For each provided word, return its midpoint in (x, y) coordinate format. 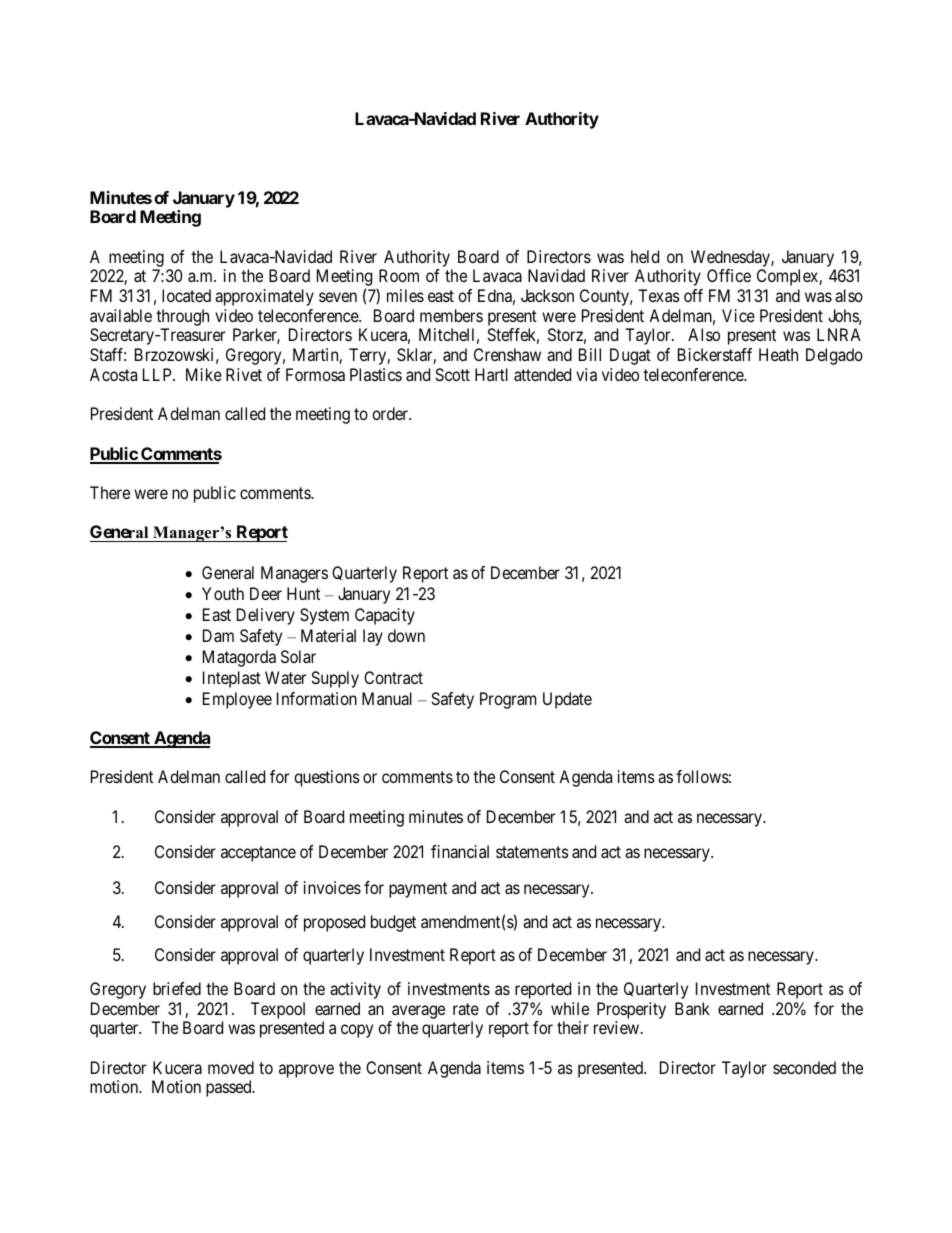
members (451, 315)
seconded (804, 1067)
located (186, 295)
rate (466, 1009)
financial (460, 851)
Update (567, 700)
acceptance (258, 854)
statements (532, 852)
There (110, 492)
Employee (237, 700)
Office (729, 275)
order (391, 413)
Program (508, 700)
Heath (778, 354)
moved (231, 1067)
